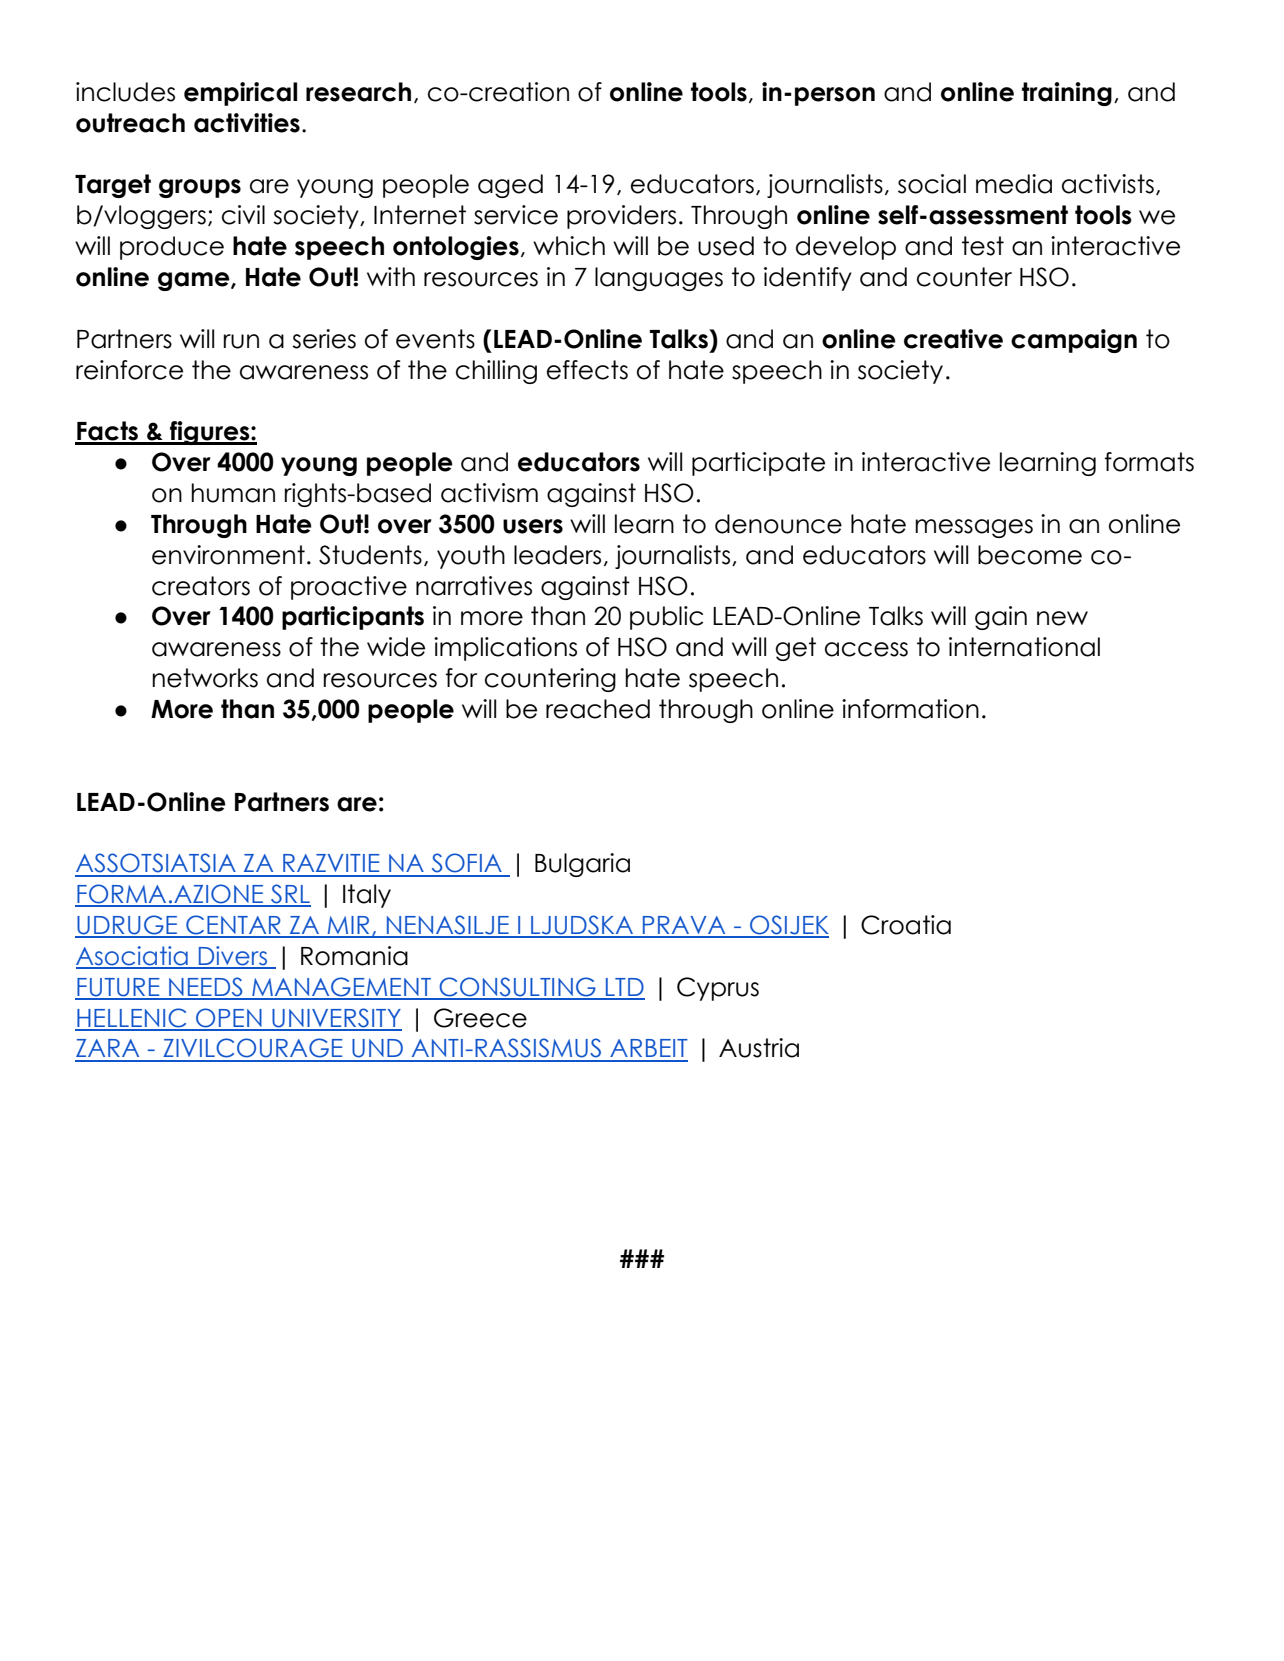  What do you see at coordinates (666, 618) in the screenshot?
I see `public` at bounding box center [666, 618].
